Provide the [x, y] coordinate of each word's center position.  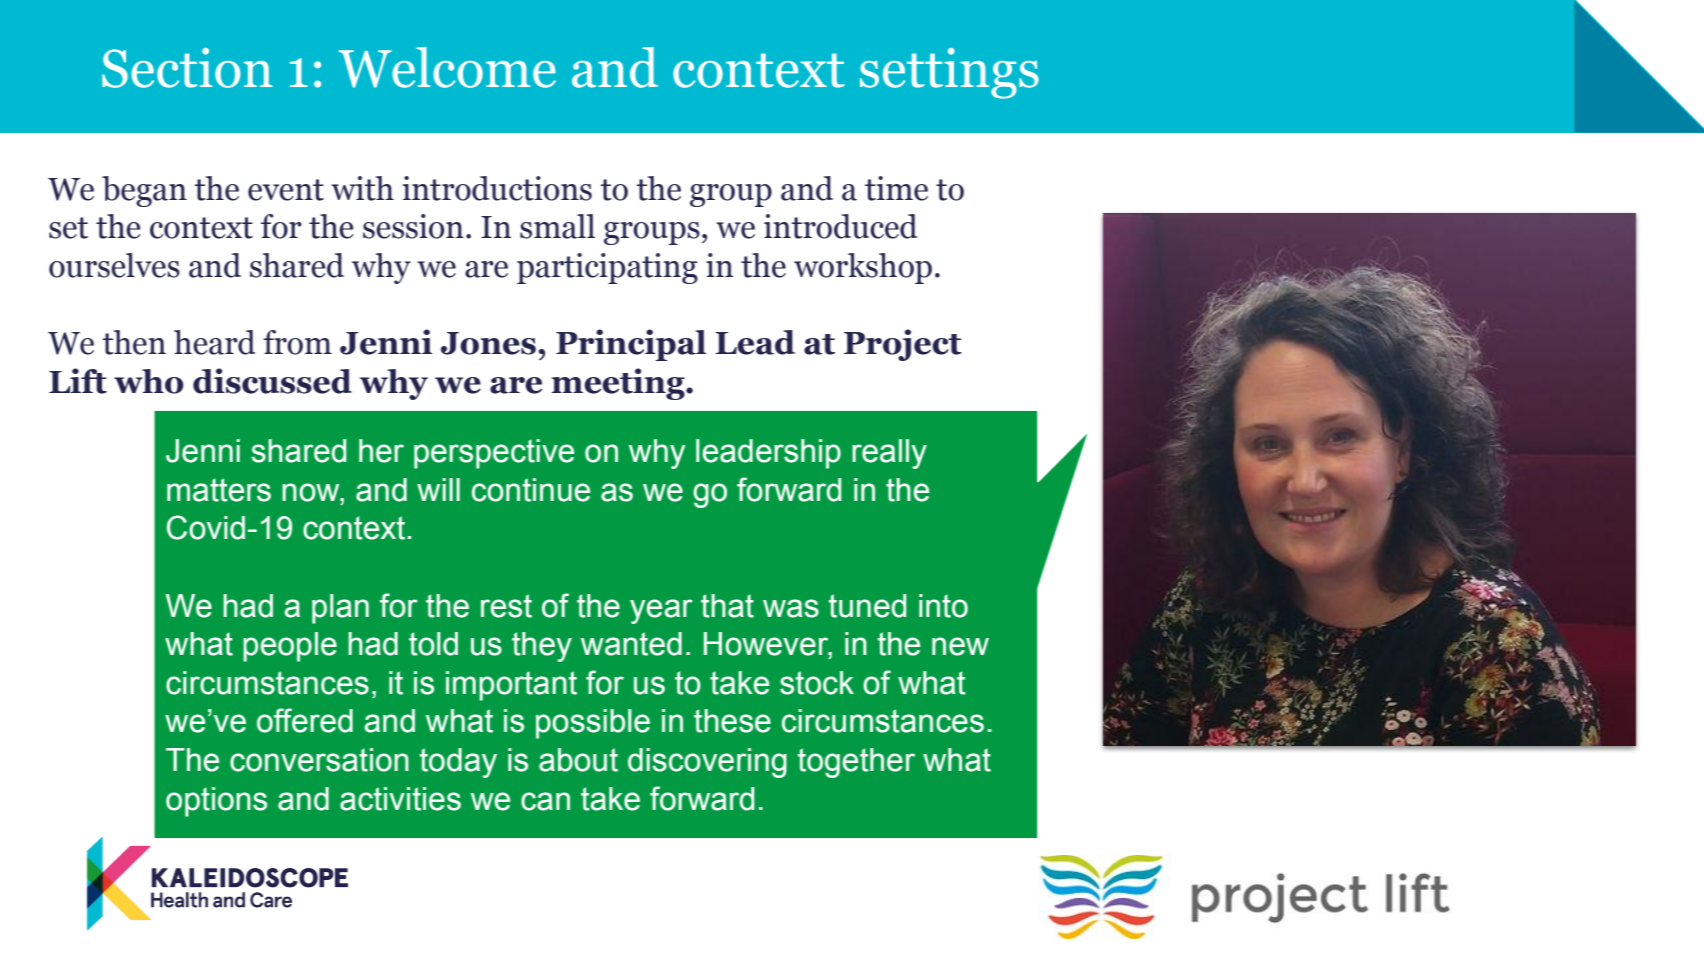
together [856, 763]
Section [187, 68]
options [216, 802]
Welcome [447, 67]
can [545, 801]
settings [949, 73]
